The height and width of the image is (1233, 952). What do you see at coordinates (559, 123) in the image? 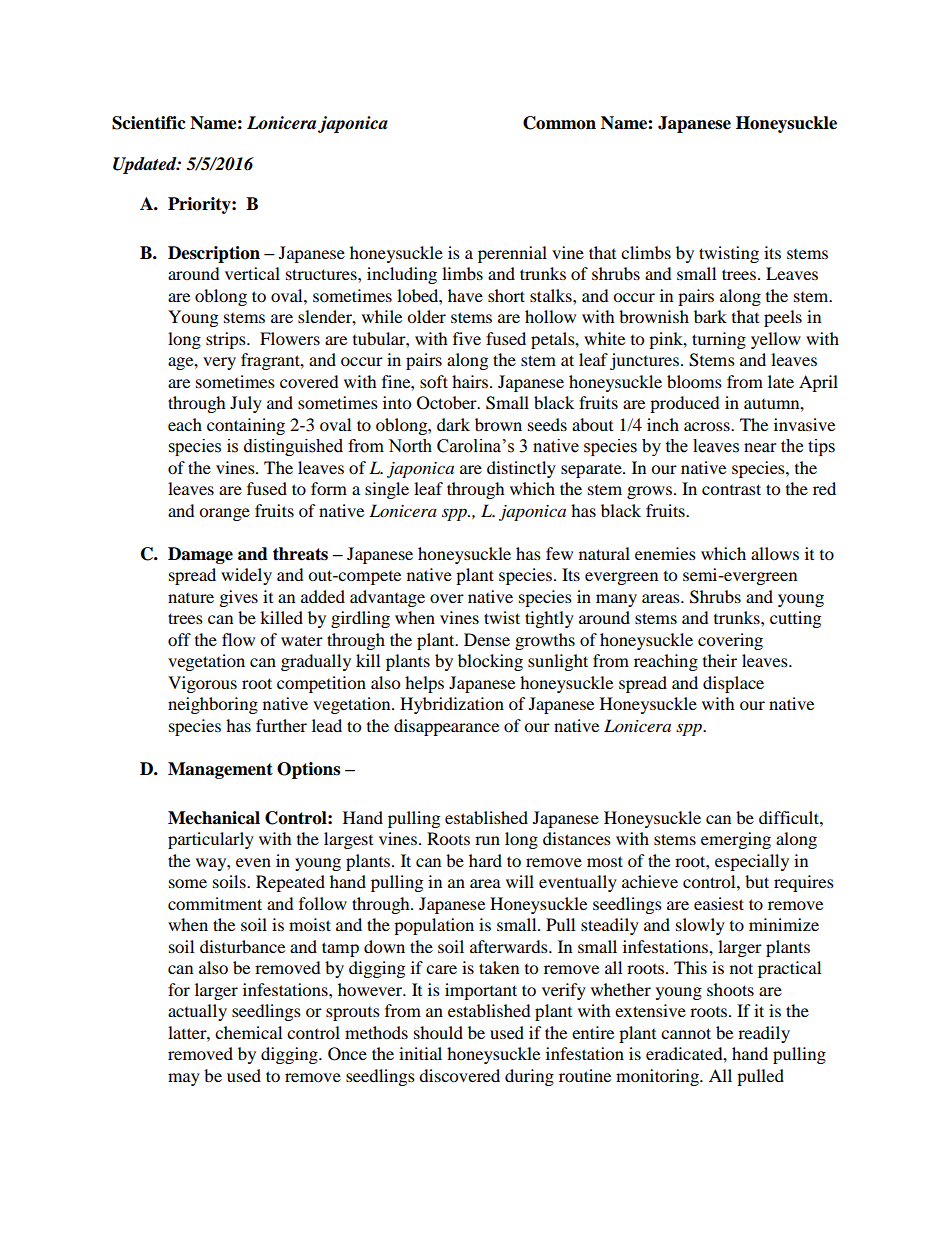
I see `Common` at bounding box center [559, 123].
